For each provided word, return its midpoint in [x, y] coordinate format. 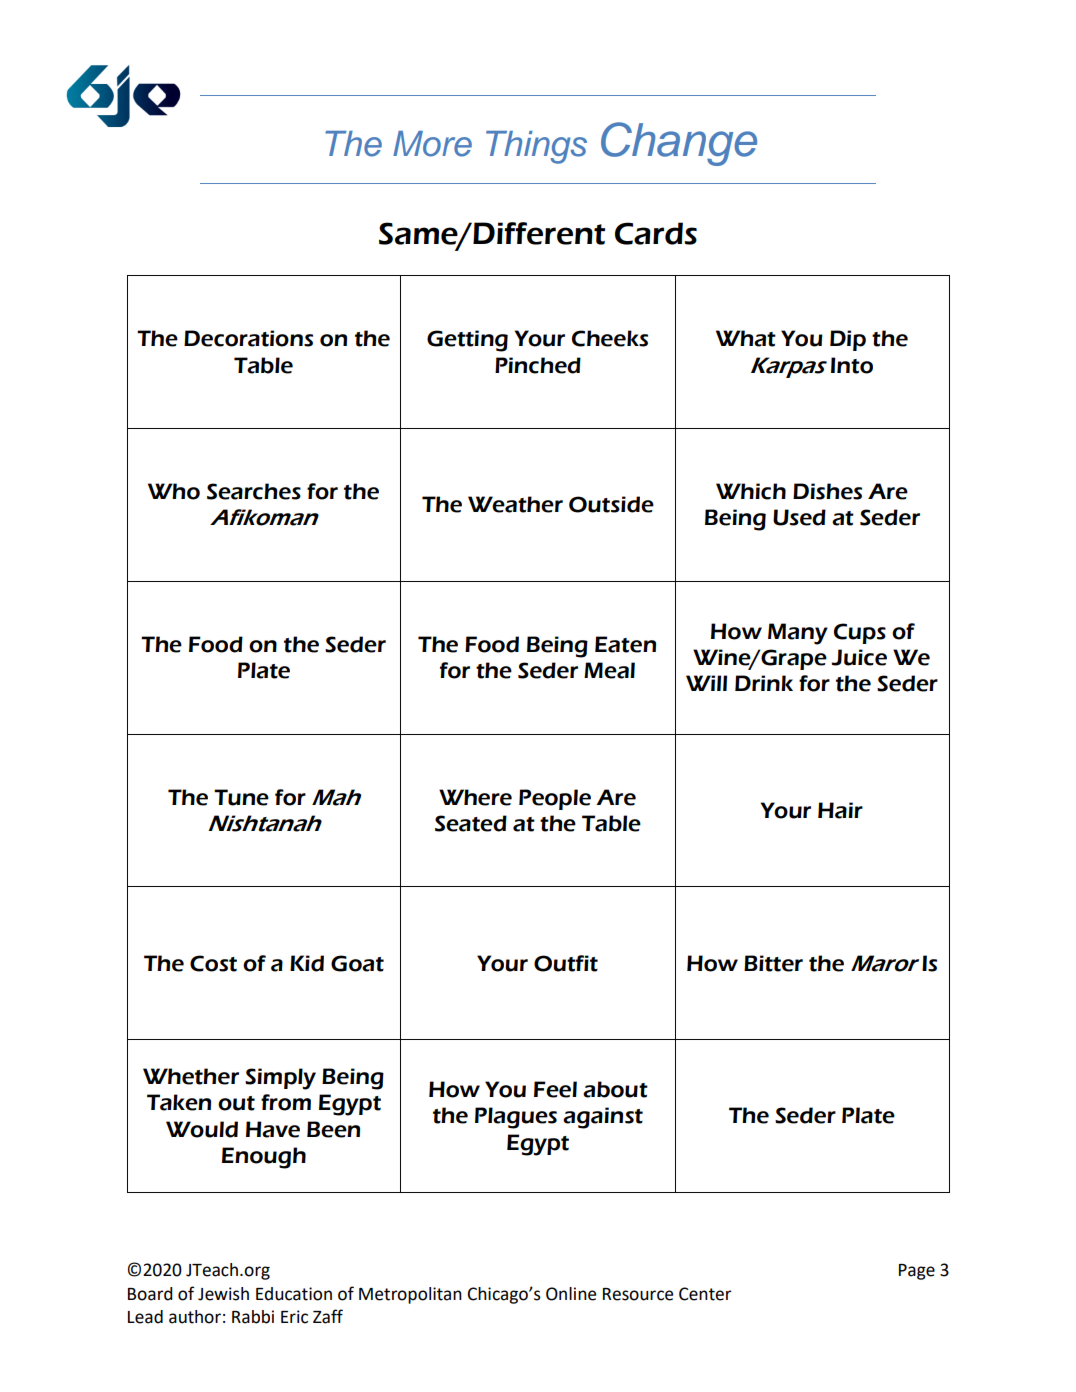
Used [799, 517]
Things [536, 147]
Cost [213, 963]
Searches [254, 491]
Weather [515, 504]
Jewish [223, 1294]
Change [679, 144]
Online [571, 1294]
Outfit [566, 963]
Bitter [773, 963]
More [432, 144]
